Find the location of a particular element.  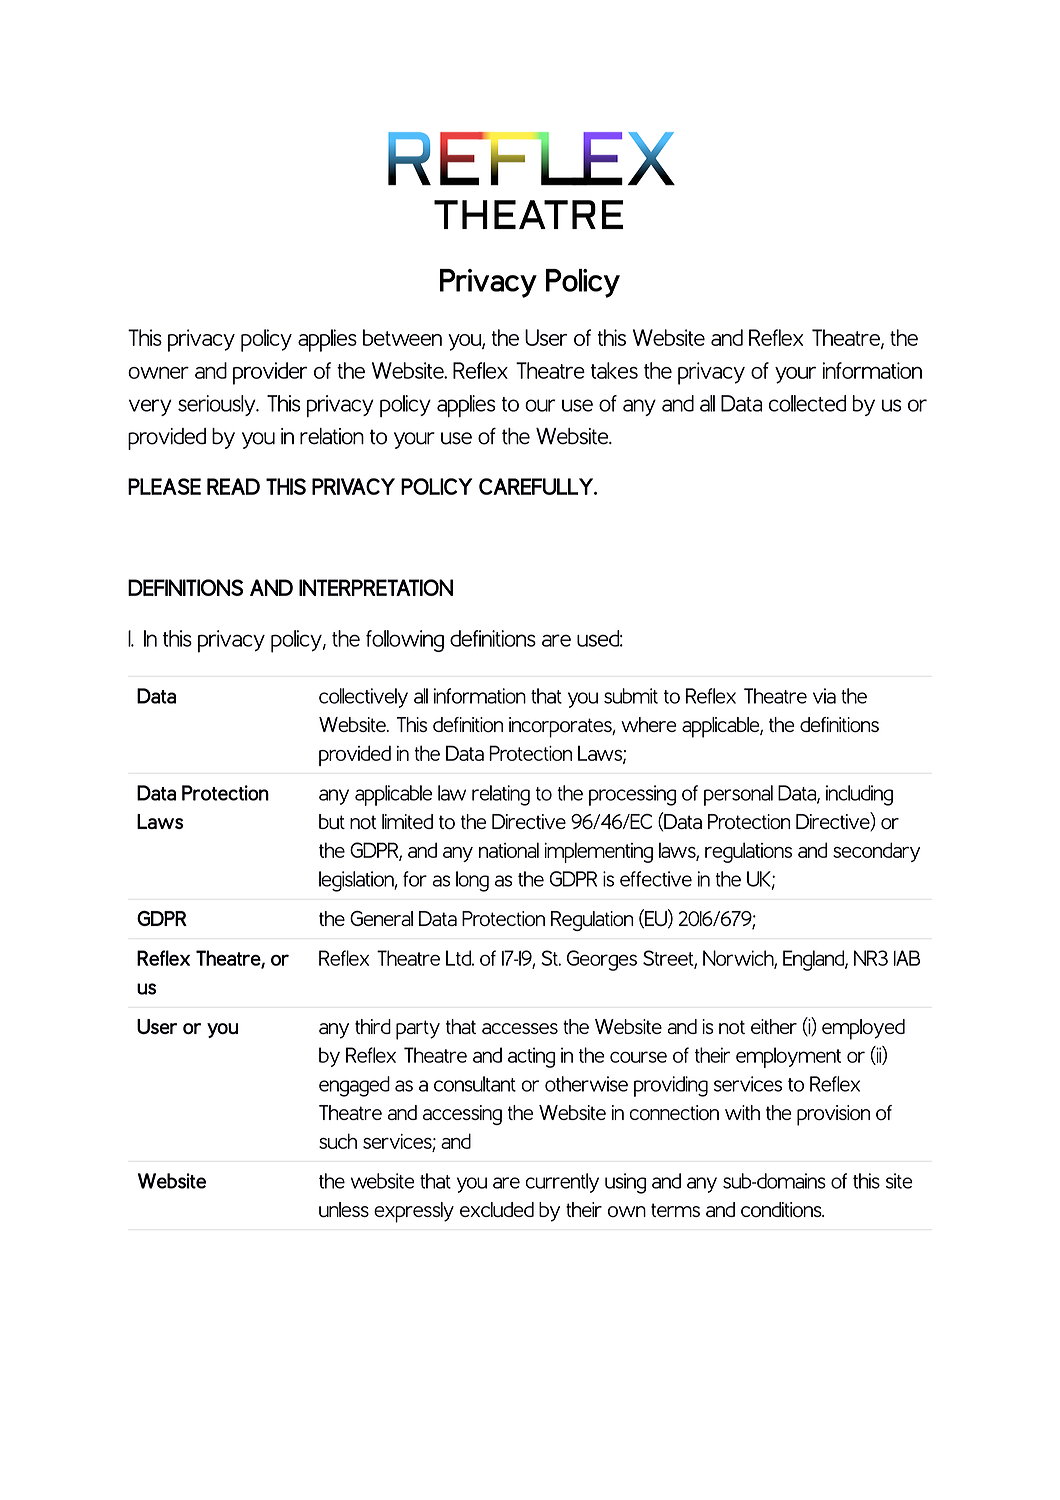

conditions is located at coordinates (782, 1209).
